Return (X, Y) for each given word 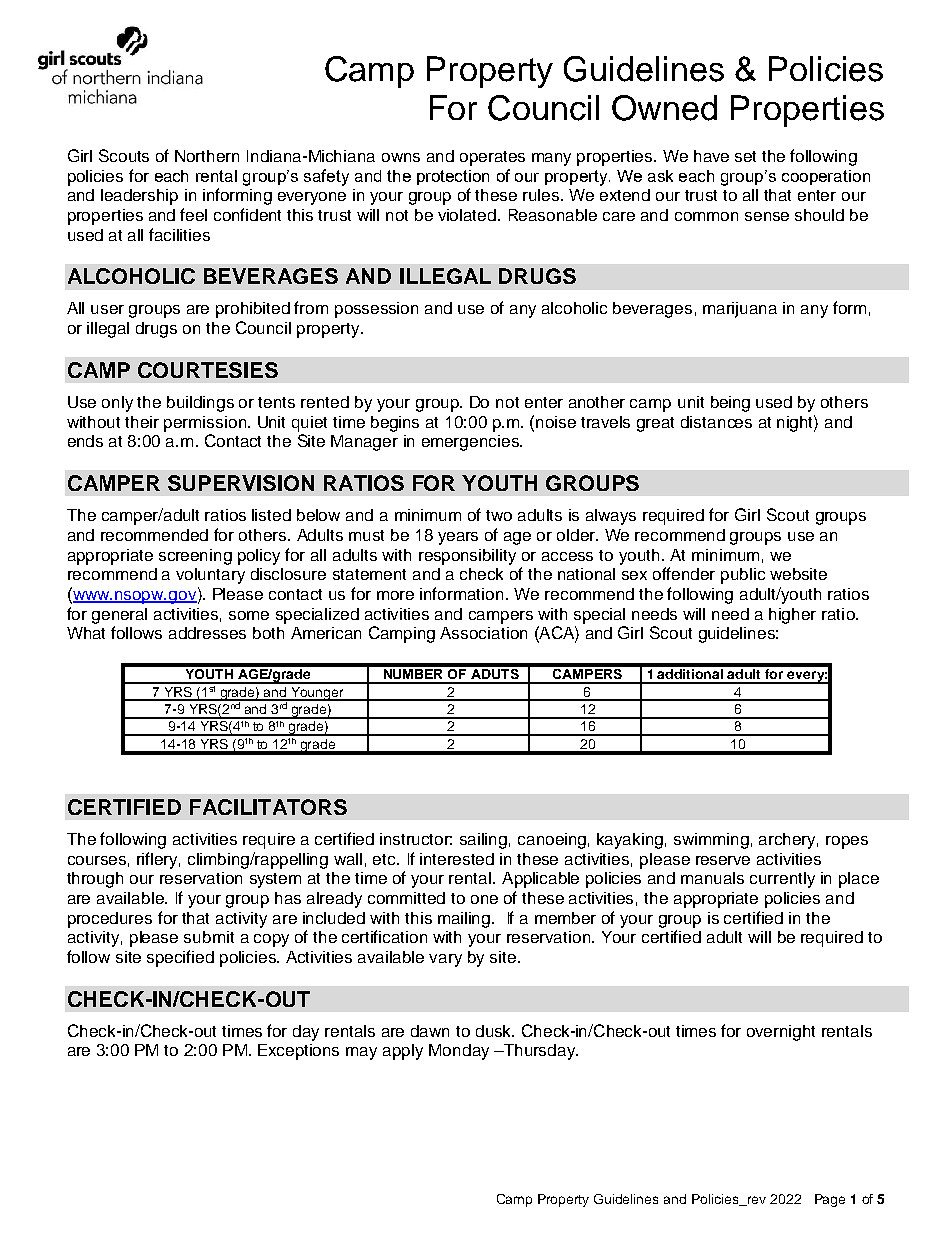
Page (830, 1200)
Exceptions (298, 1052)
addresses (207, 633)
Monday (459, 1052)
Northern (207, 156)
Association (483, 633)
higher (792, 616)
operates (492, 158)
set (745, 156)
